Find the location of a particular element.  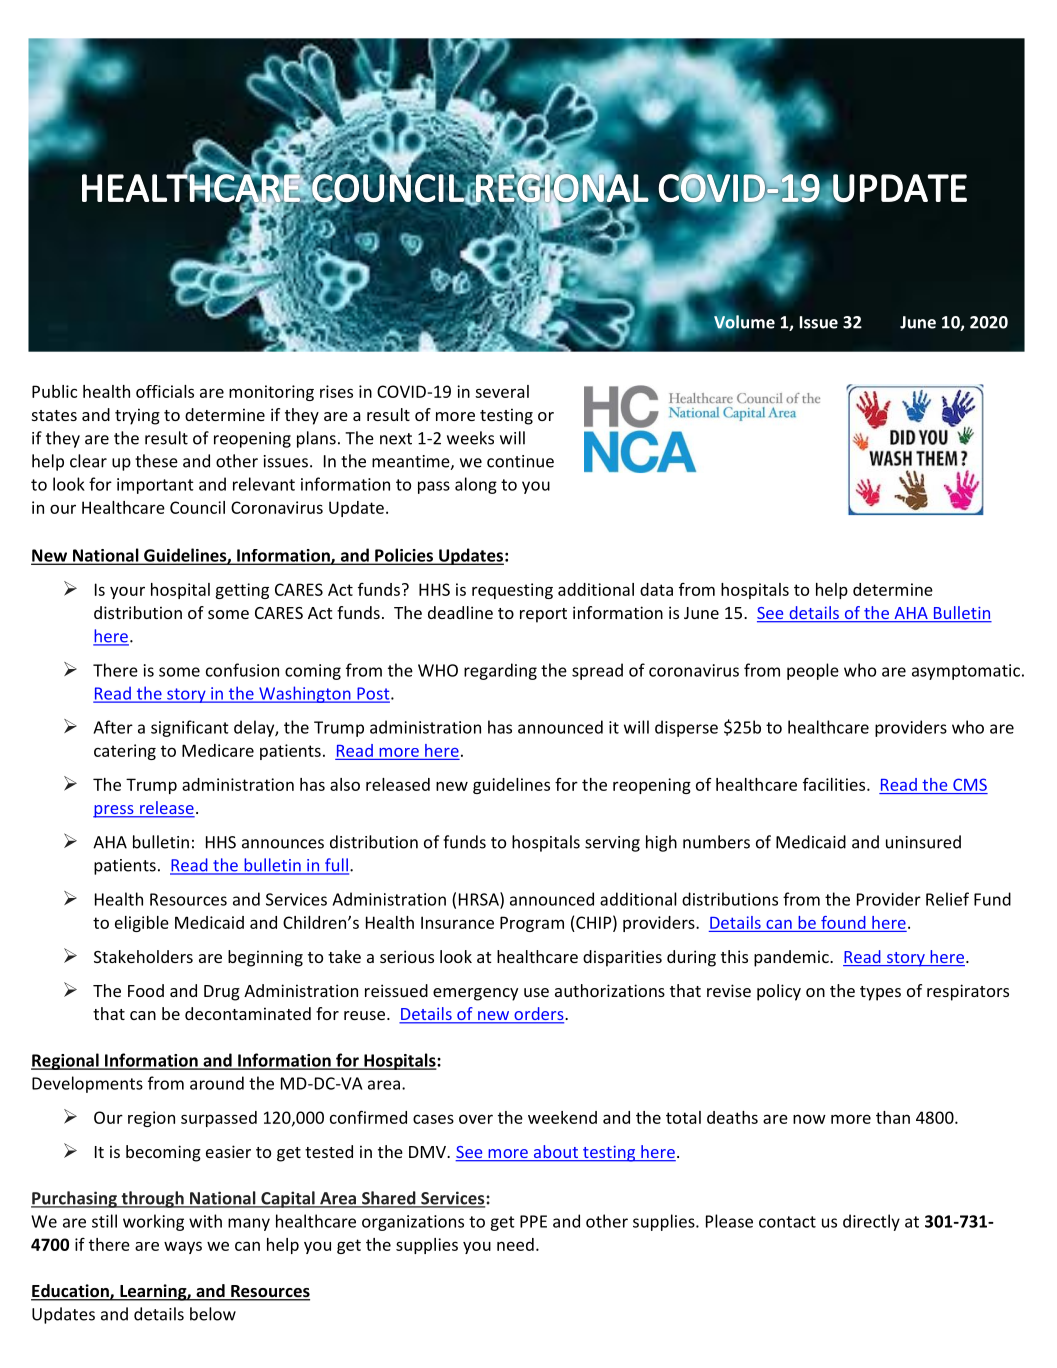

below is located at coordinates (213, 1314).
